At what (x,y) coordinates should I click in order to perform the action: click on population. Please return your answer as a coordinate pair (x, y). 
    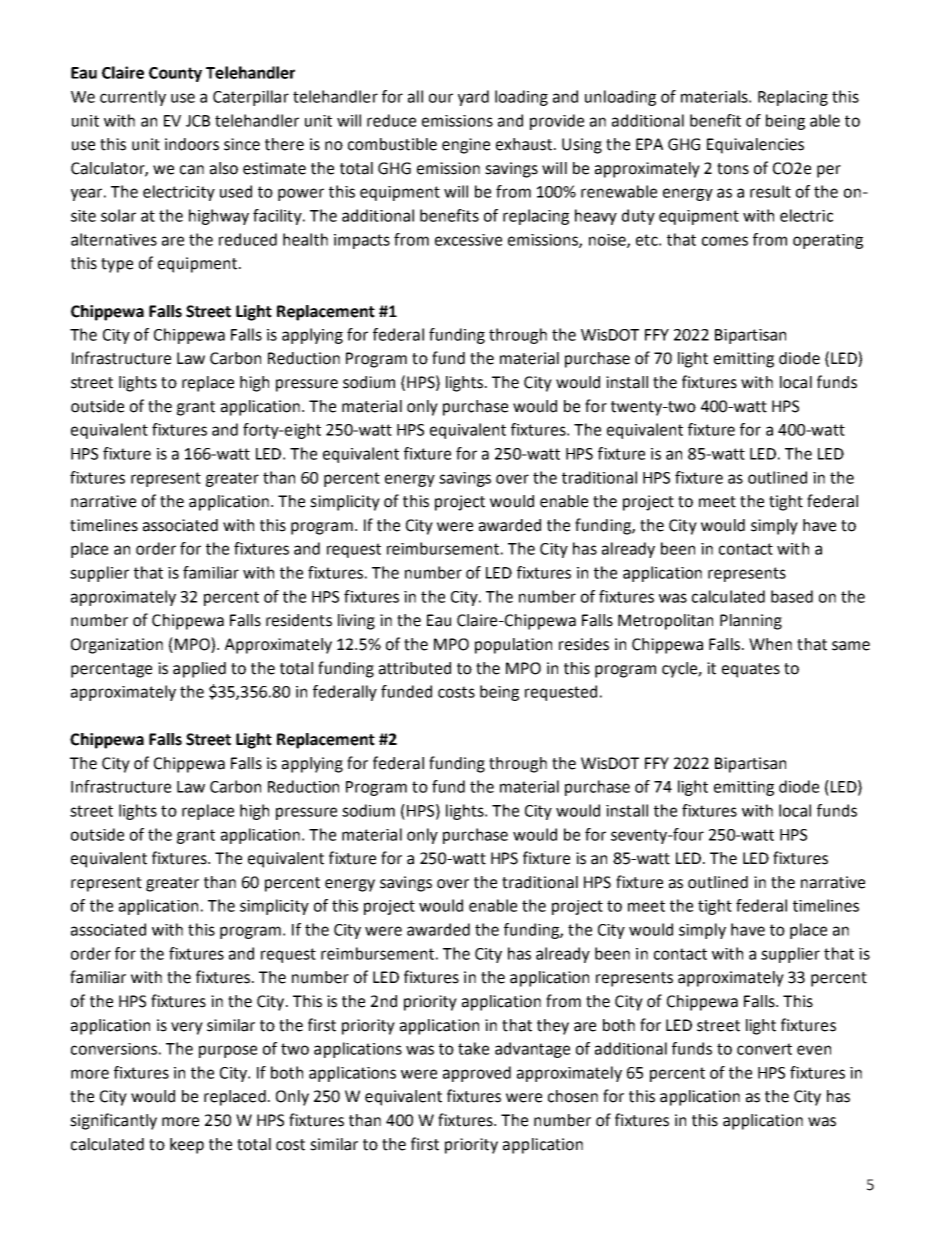
    Looking at the image, I should click on (513, 646).
